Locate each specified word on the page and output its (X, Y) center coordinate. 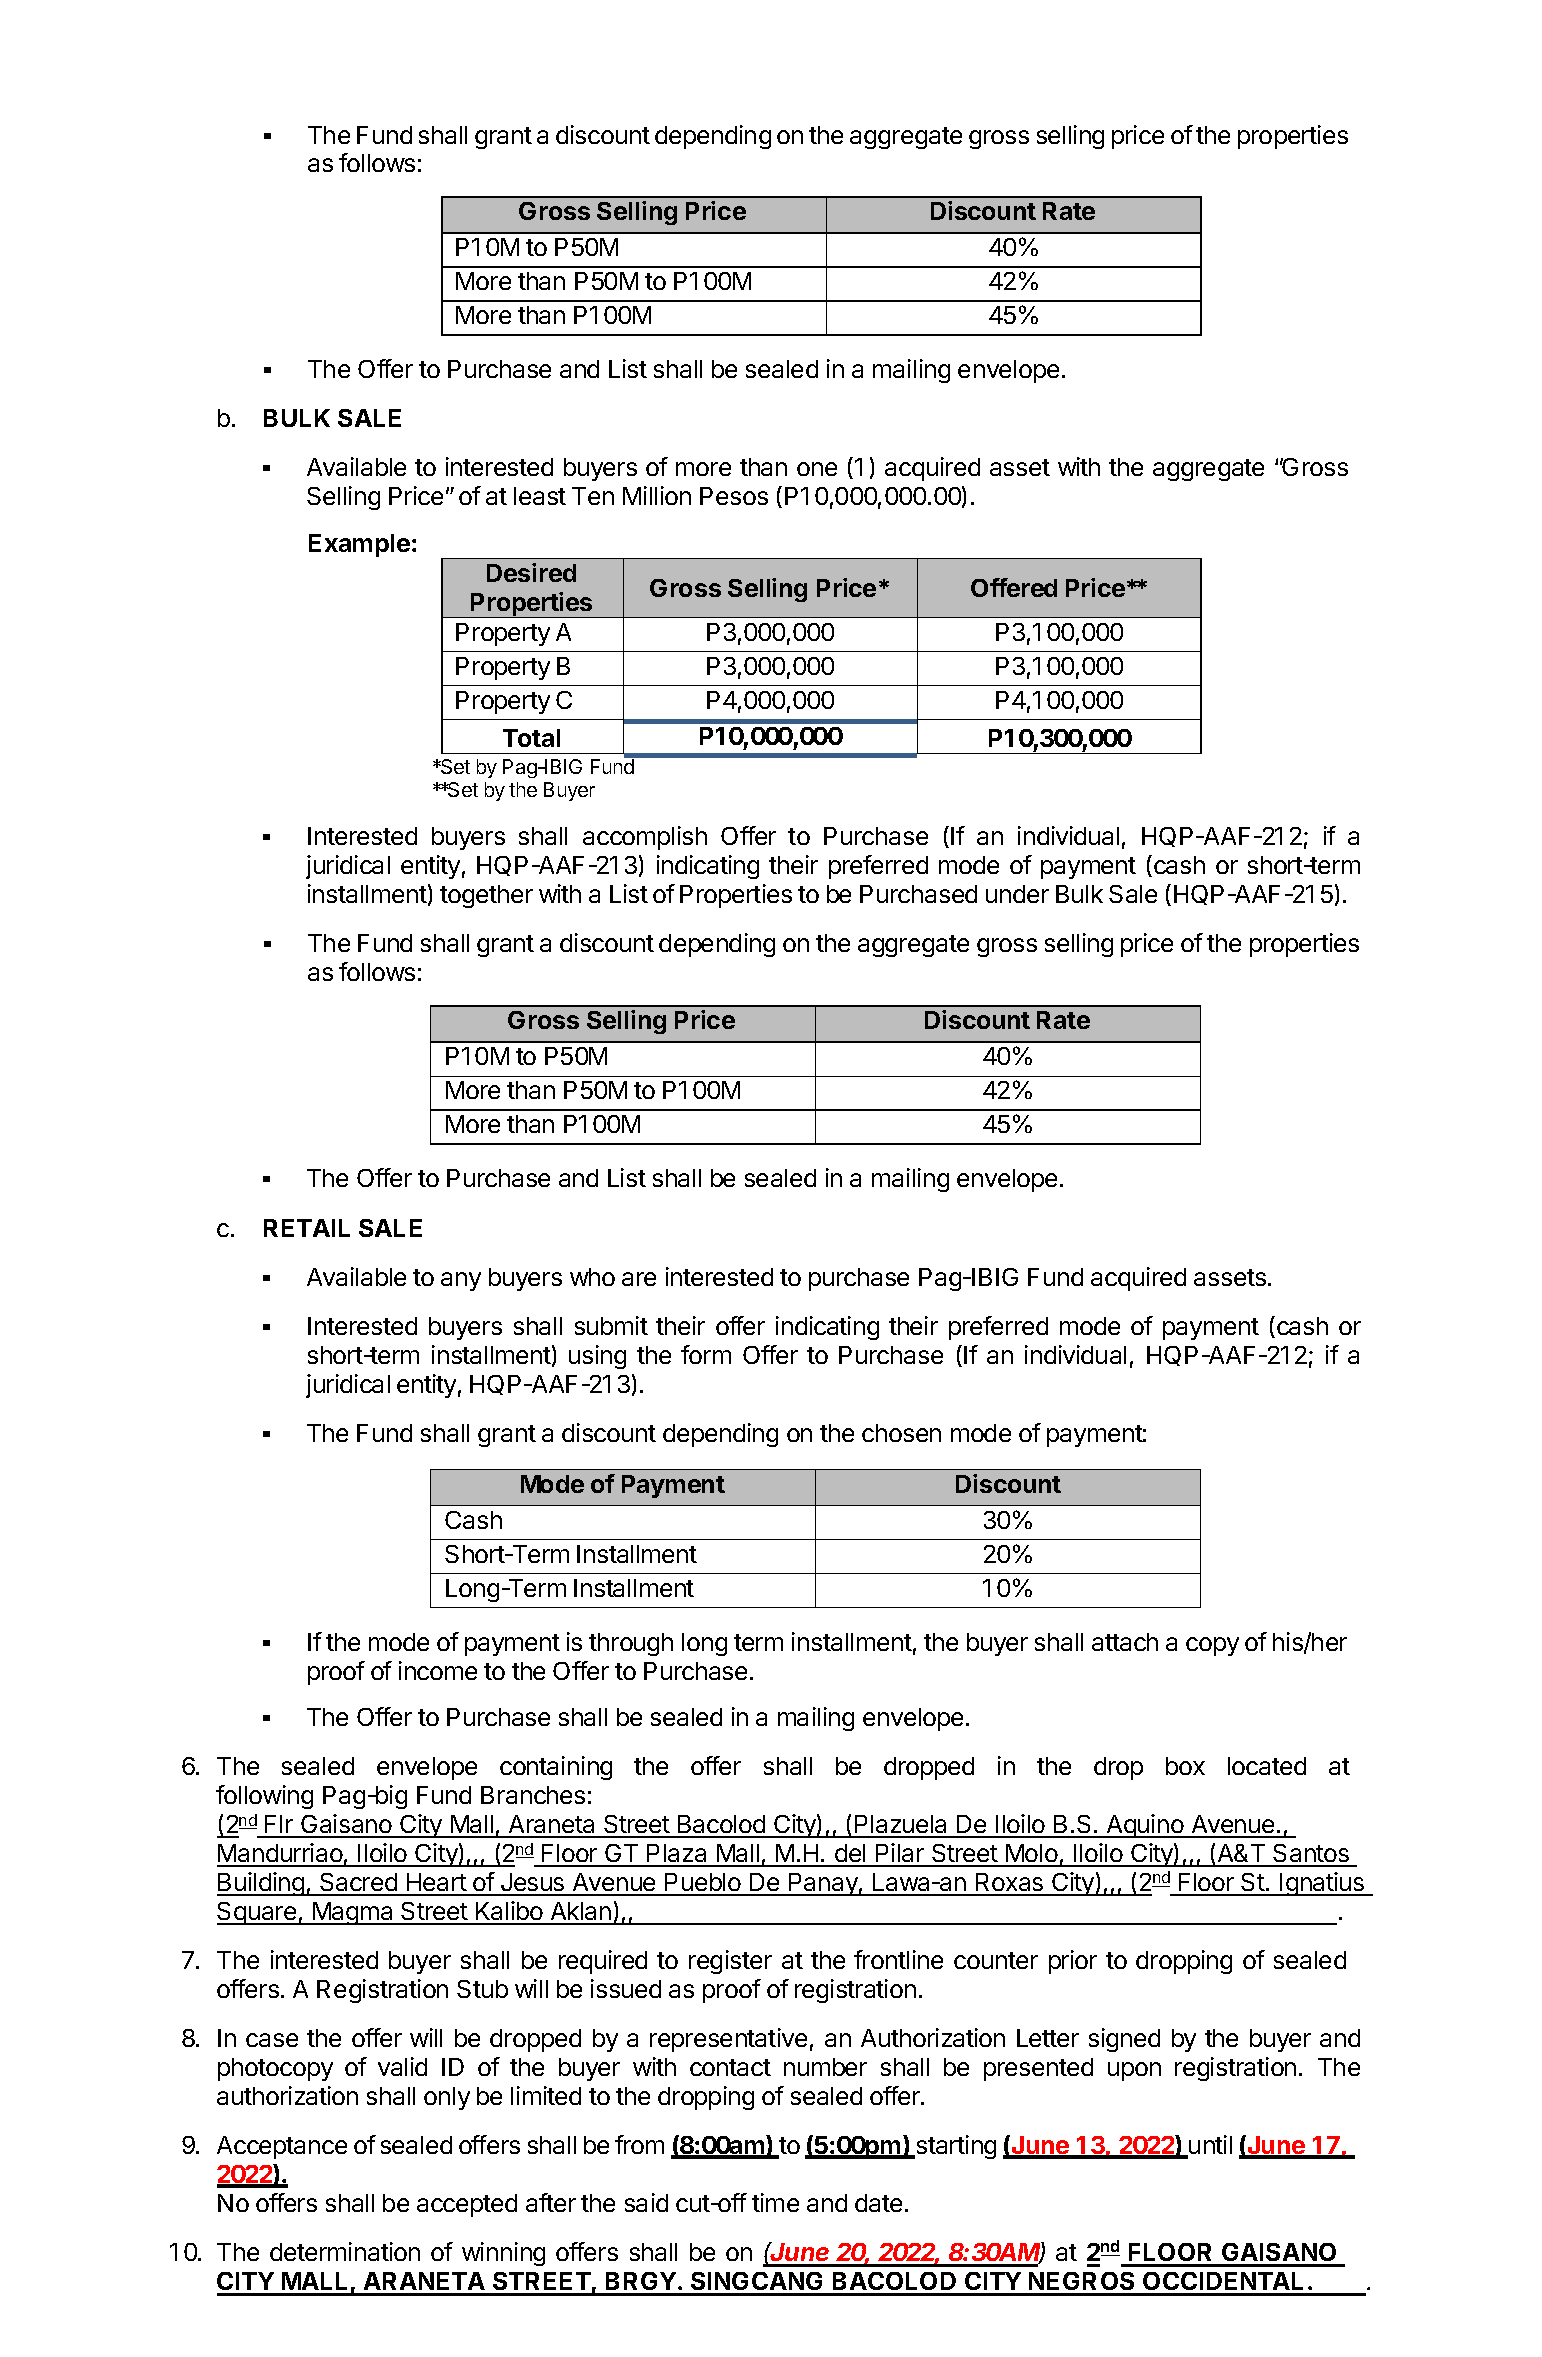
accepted (467, 2205)
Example (361, 545)
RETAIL (307, 1228)
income (438, 1670)
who (592, 1277)
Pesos (734, 496)
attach (1125, 1642)
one (817, 469)
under (1017, 894)
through (631, 1644)
